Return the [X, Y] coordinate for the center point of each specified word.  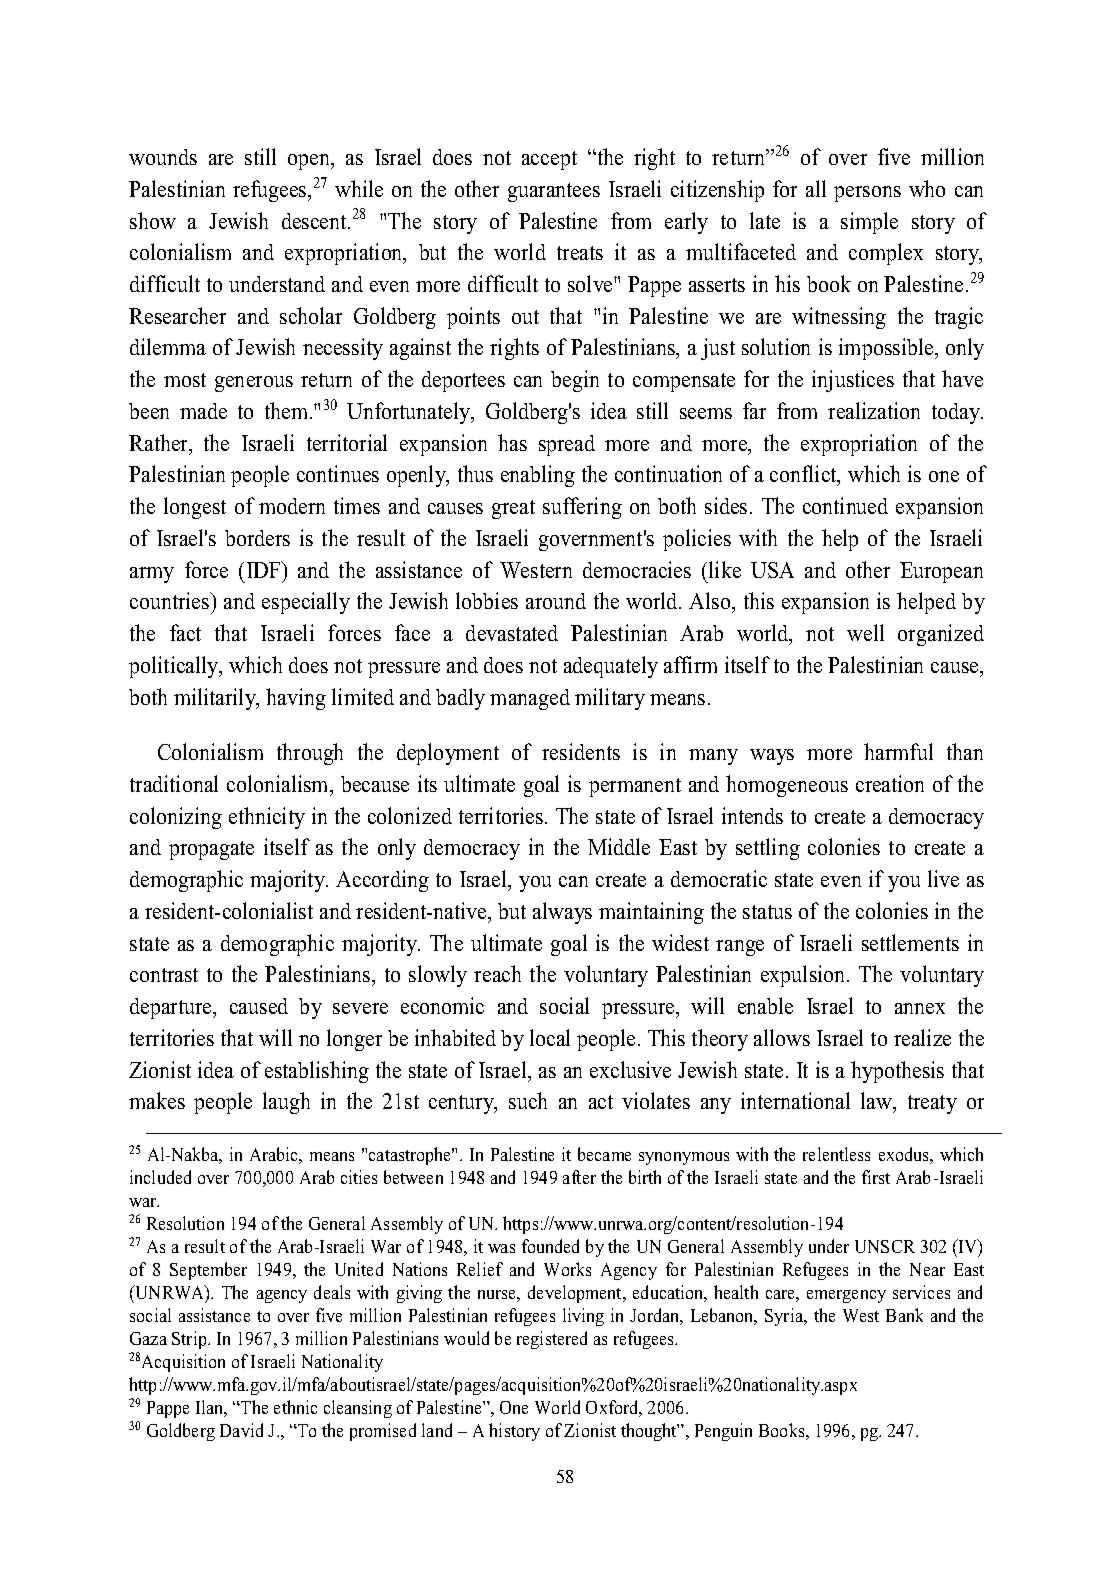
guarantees [554, 192]
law [878, 1102]
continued [845, 505]
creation [890, 783]
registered [552, 1340]
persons [867, 194]
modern [292, 506]
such [528, 1100]
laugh [286, 1103]
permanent [635, 787]
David [241, 1430]
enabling [538, 476]
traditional [174, 783]
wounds [163, 157]
